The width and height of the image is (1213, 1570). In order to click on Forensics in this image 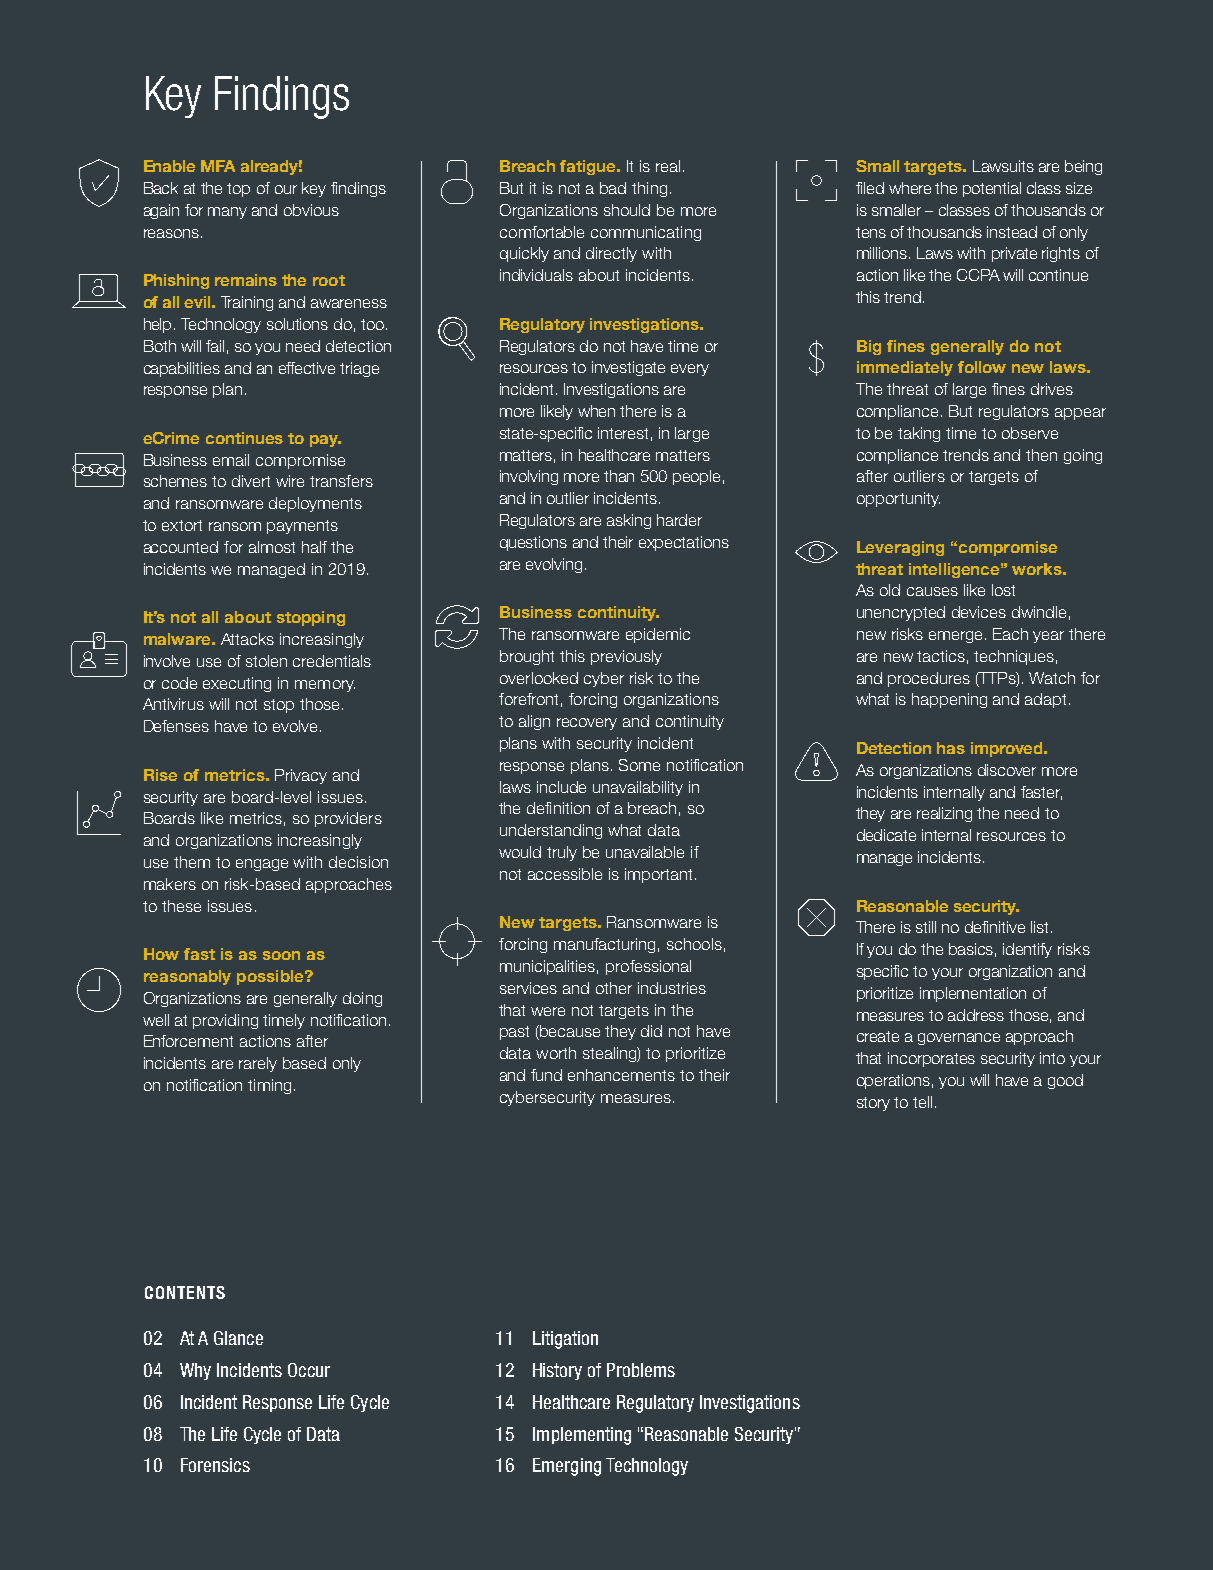, I will do `click(215, 1465)`.
